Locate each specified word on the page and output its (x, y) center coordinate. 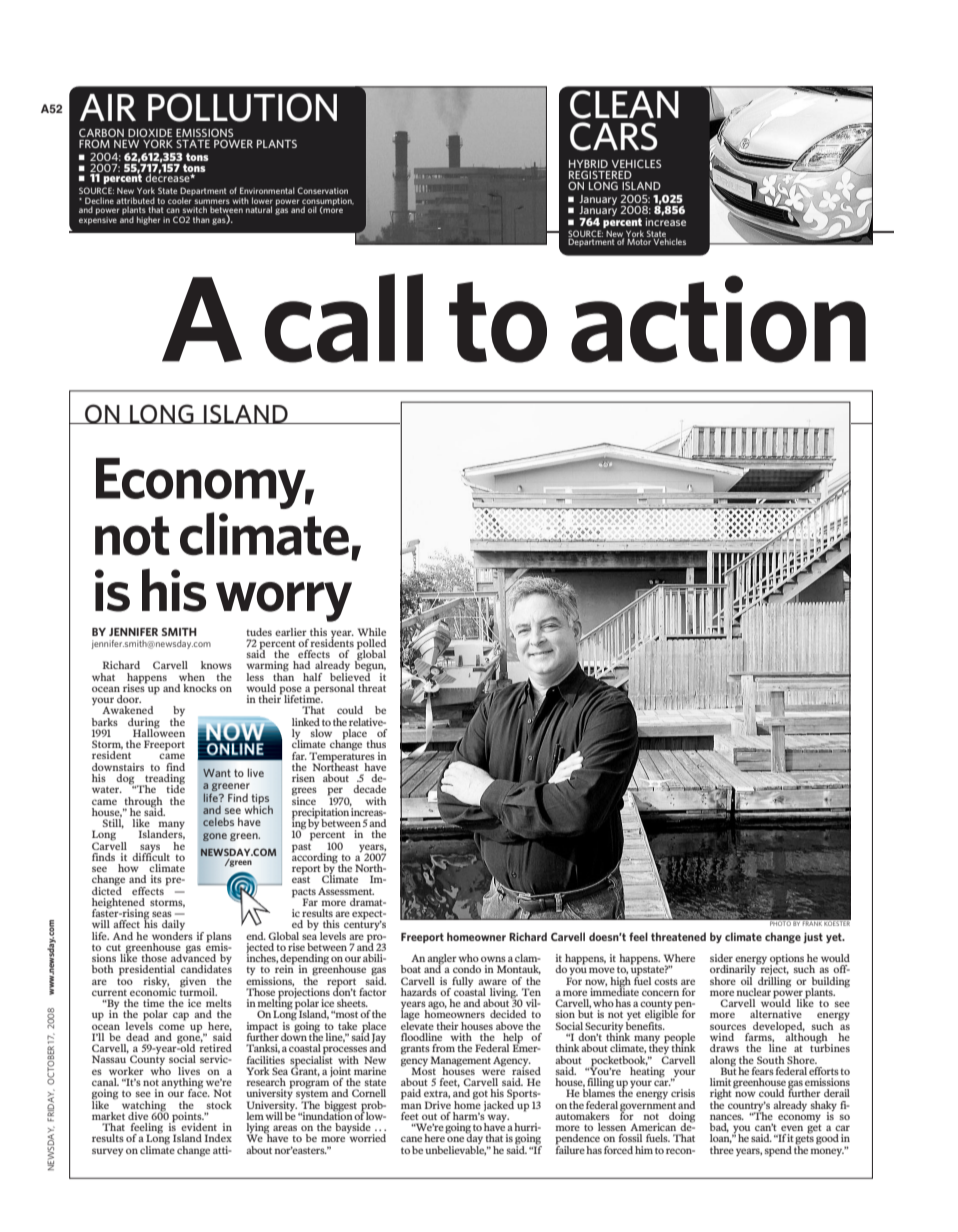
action (718, 319)
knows (216, 665)
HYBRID (588, 164)
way (498, 1118)
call (344, 318)
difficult (151, 855)
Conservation (322, 190)
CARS (614, 136)
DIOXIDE (150, 134)
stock (219, 1105)
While (372, 632)
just (813, 938)
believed (350, 675)
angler (442, 960)
